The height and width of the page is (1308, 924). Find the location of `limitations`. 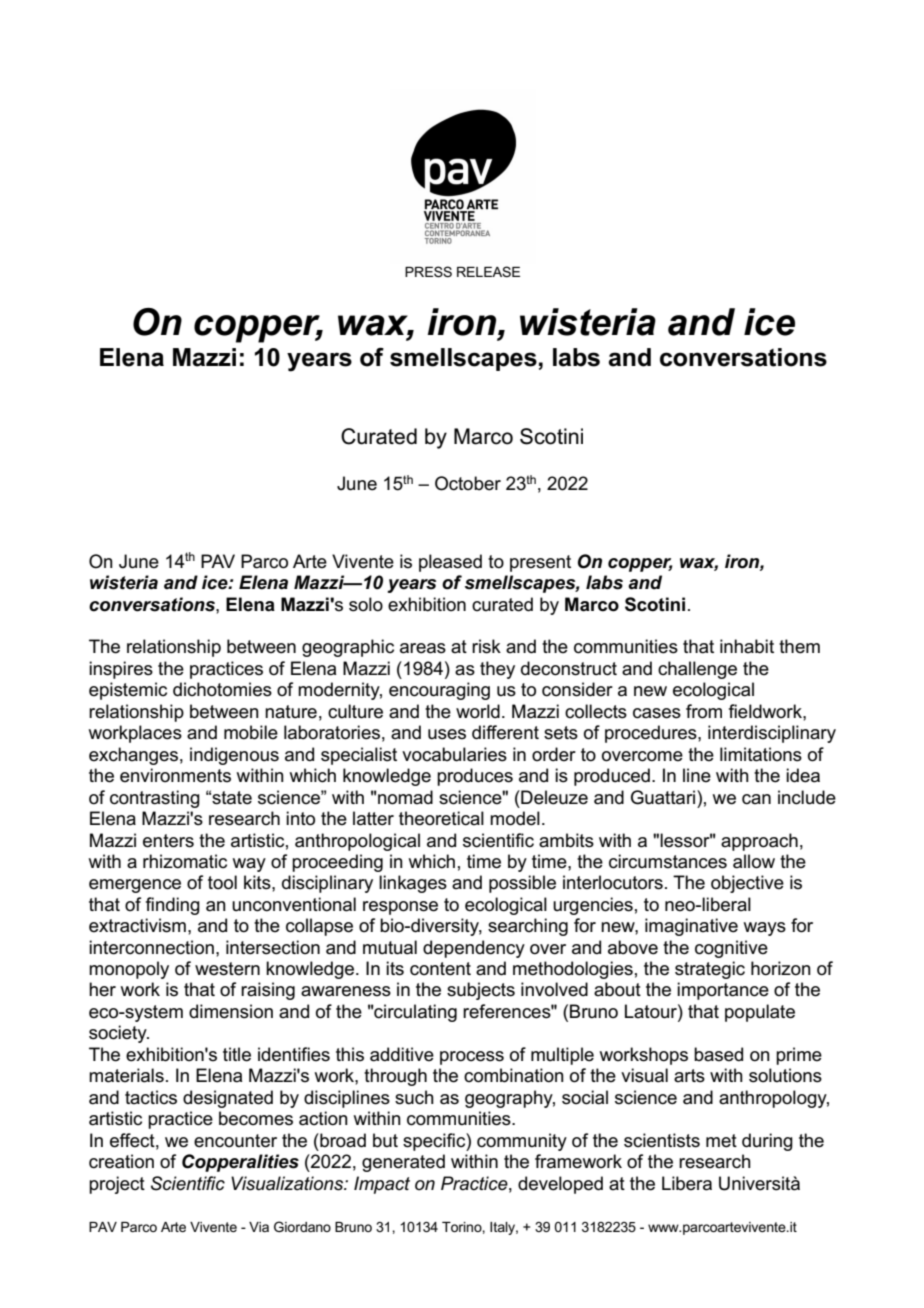

limitations is located at coordinates (761, 754).
